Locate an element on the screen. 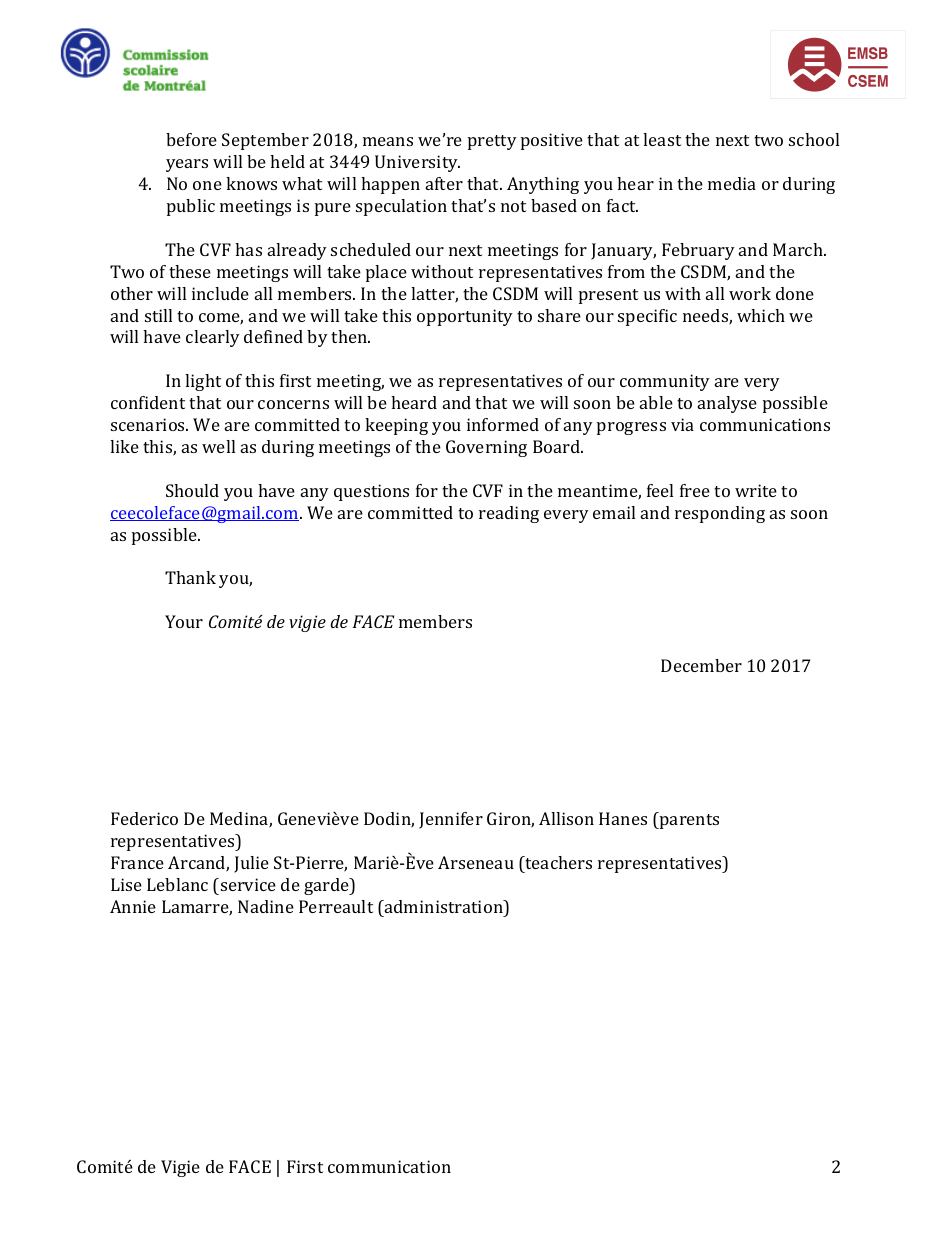 Image resolution: width=952 pixels, height=1233 pixels. clearly is located at coordinates (213, 338).
